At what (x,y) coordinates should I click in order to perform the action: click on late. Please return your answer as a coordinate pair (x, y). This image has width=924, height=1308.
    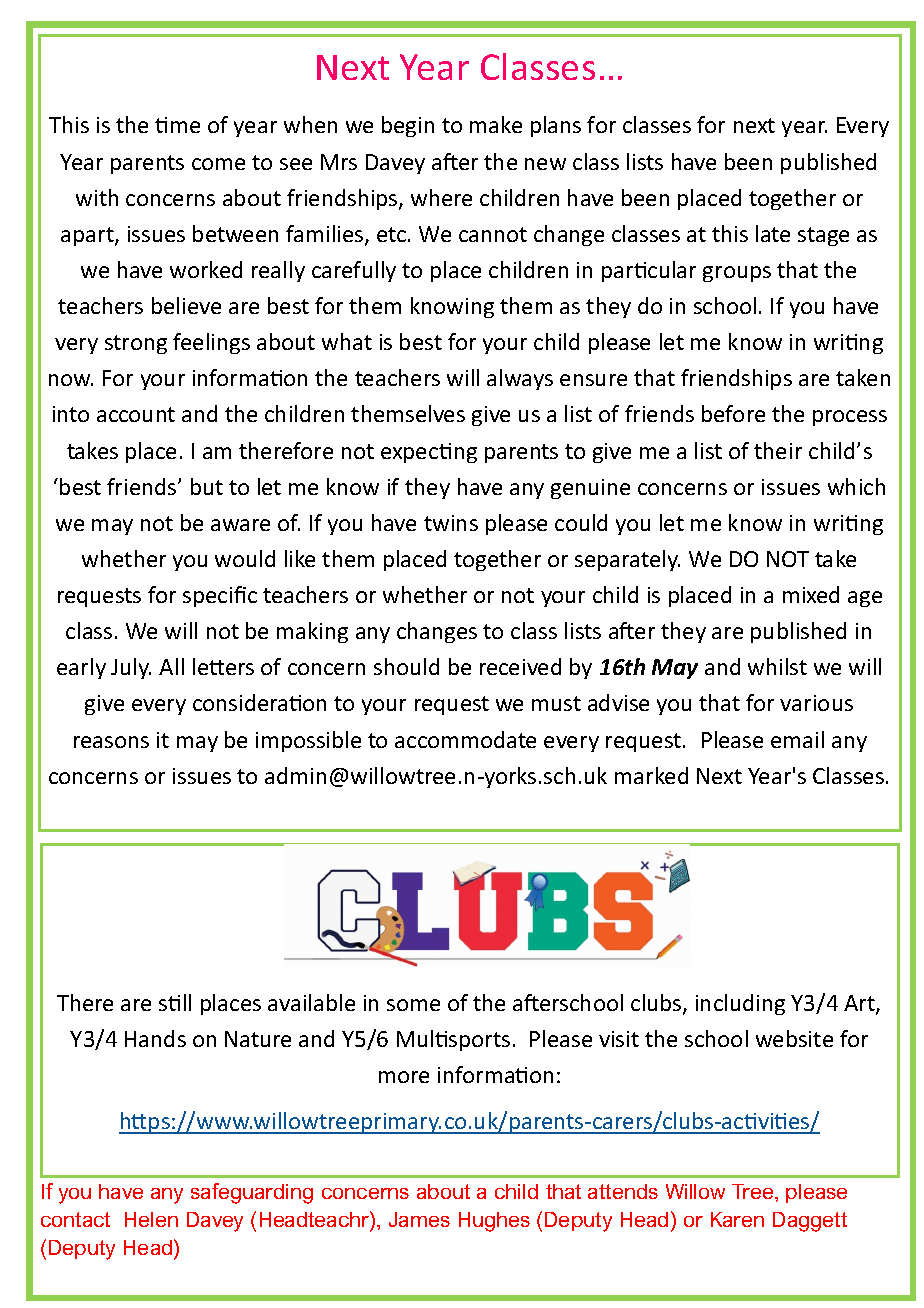
    Looking at the image, I should click on (773, 233).
